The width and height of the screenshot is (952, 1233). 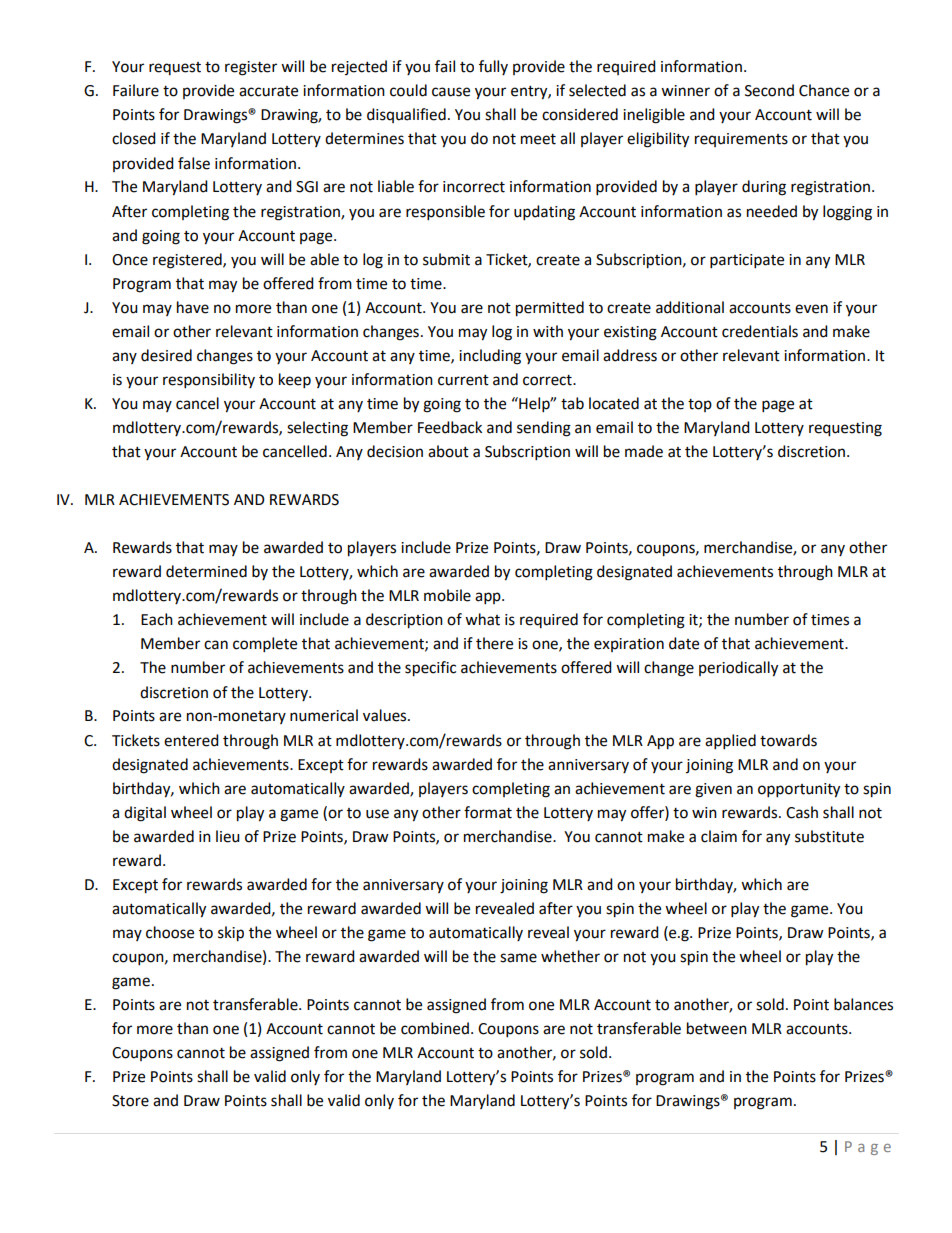 I want to click on credentials, so click(x=760, y=331).
